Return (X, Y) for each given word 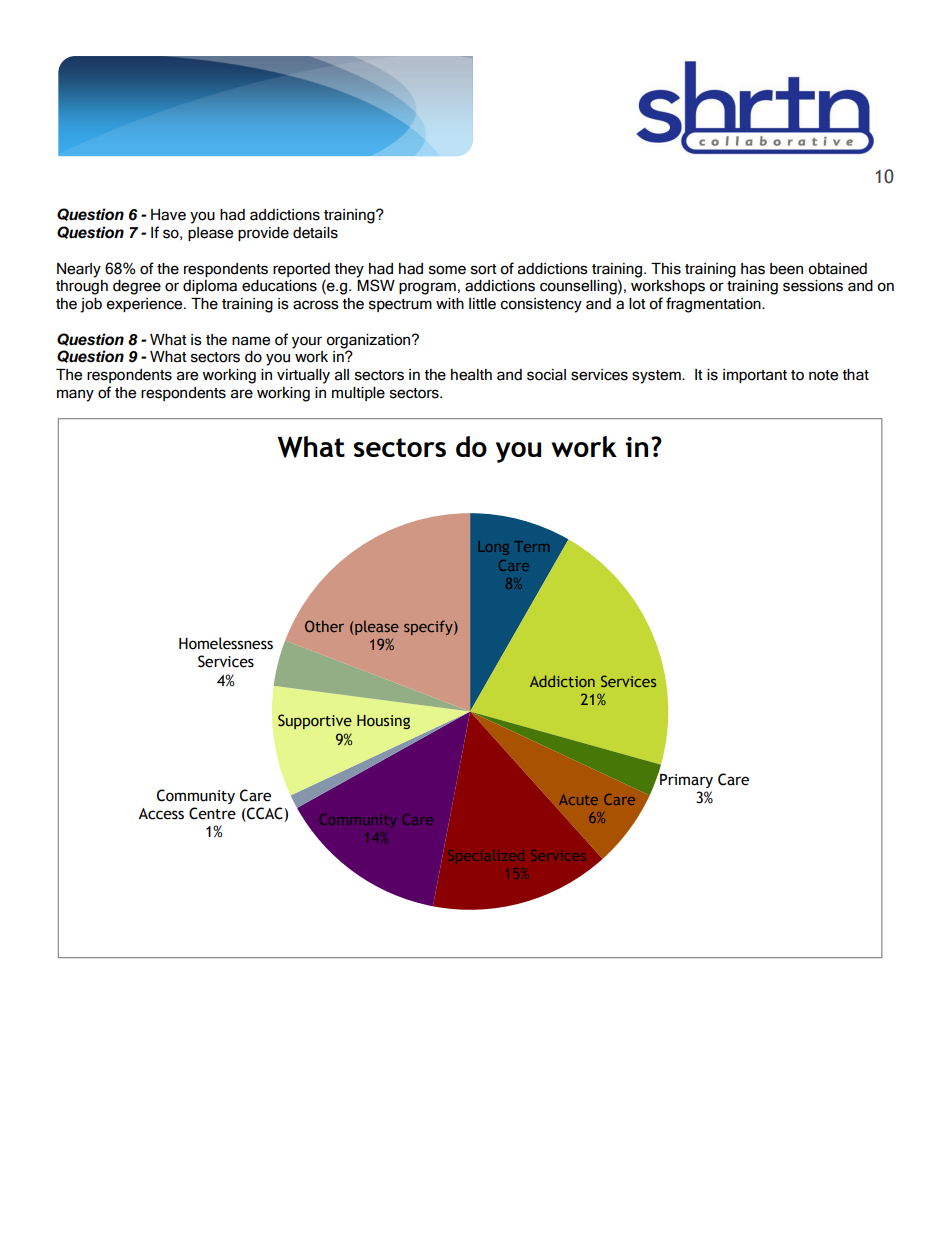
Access (161, 814)
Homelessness (226, 643)
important (755, 376)
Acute (578, 799)
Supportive (315, 721)
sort (484, 269)
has (753, 269)
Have (168, 215)
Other (324, 626)
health (471, 375)
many (75, 395)
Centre (212, 813)
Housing (383, 722)
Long (493, 548)
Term (531, 546)
